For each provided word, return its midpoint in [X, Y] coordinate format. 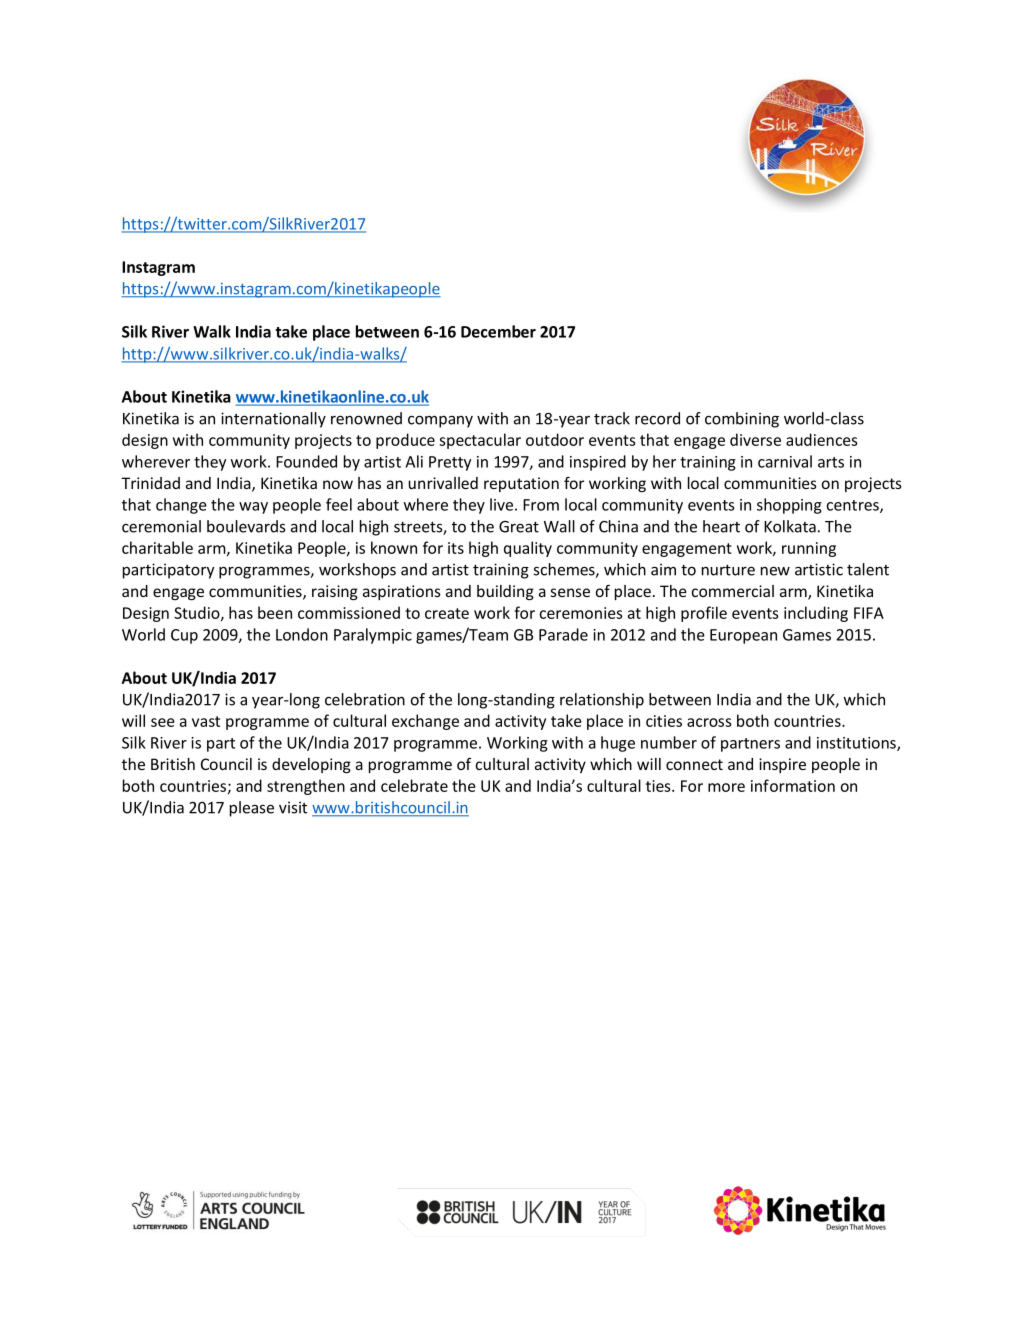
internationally [273, 420]
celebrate [414, 785]
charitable [157, 547]
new [775, 571]
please [252, 809]
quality [528, 549]
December [498, 331]
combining [742, 420]
